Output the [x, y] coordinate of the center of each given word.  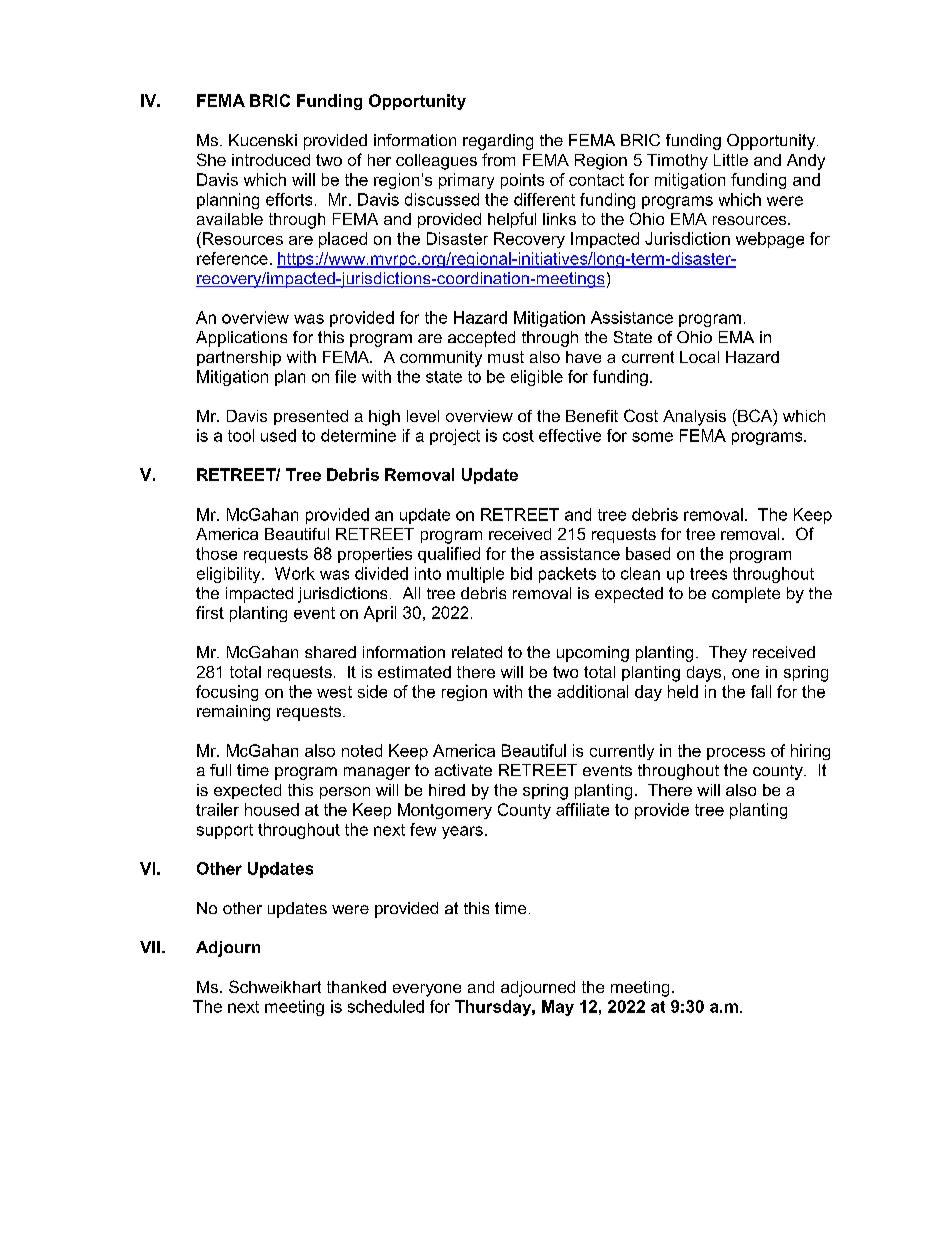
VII [150, 947]
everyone [427, 990]
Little [731, 160]
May [558, 1008]
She [211, 159]
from [498, 159]
